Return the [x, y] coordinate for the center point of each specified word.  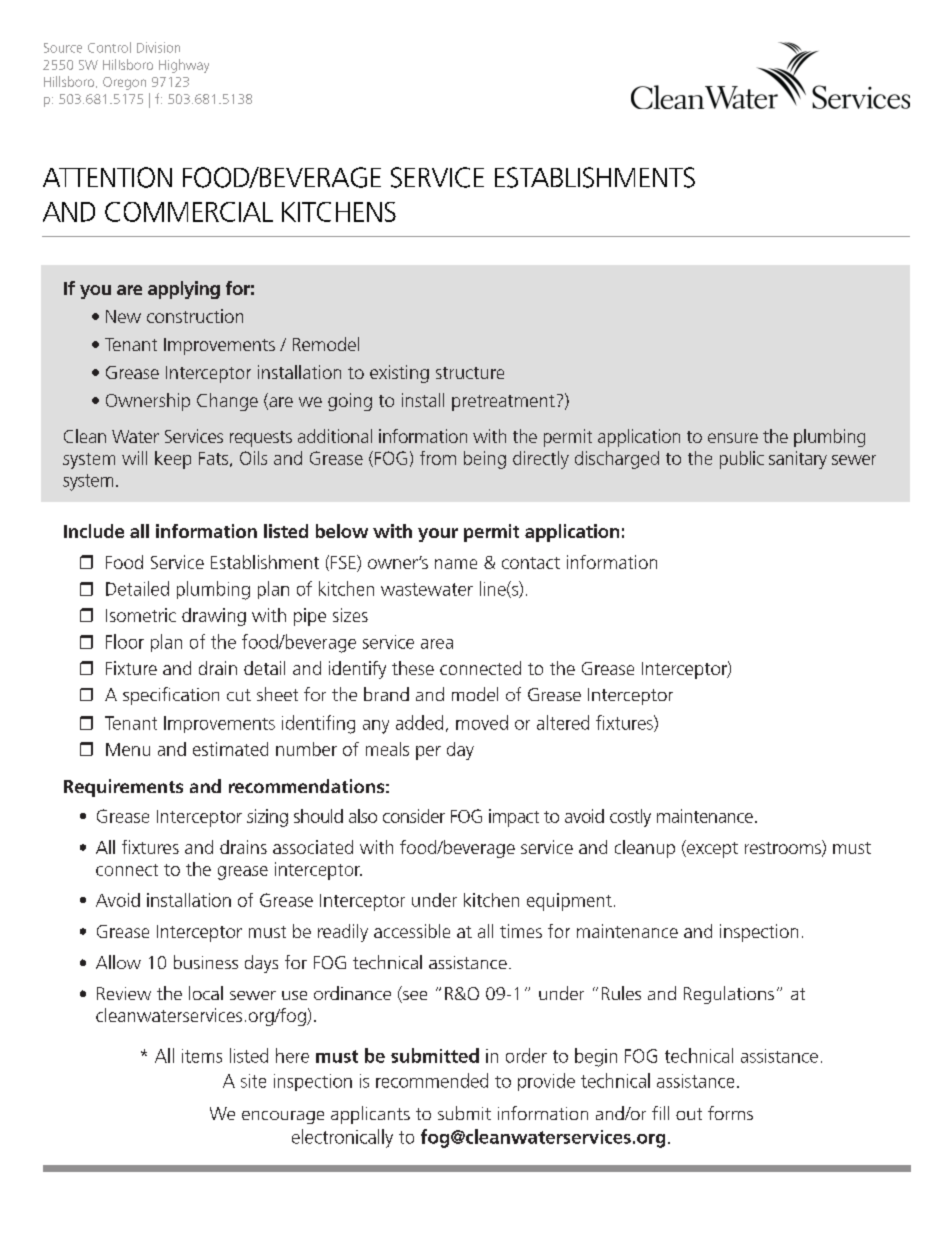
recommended [432, 1080]
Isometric [141, 615]
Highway [184, 66]
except [711, 849]
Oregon [124, 83]
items [202, 1056]
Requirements [123, 788]
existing [399, 374]
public [742, 460]
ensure [733, 438]
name [456, 564]
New [123, 316]
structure [470, 373]
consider [414, 816]
